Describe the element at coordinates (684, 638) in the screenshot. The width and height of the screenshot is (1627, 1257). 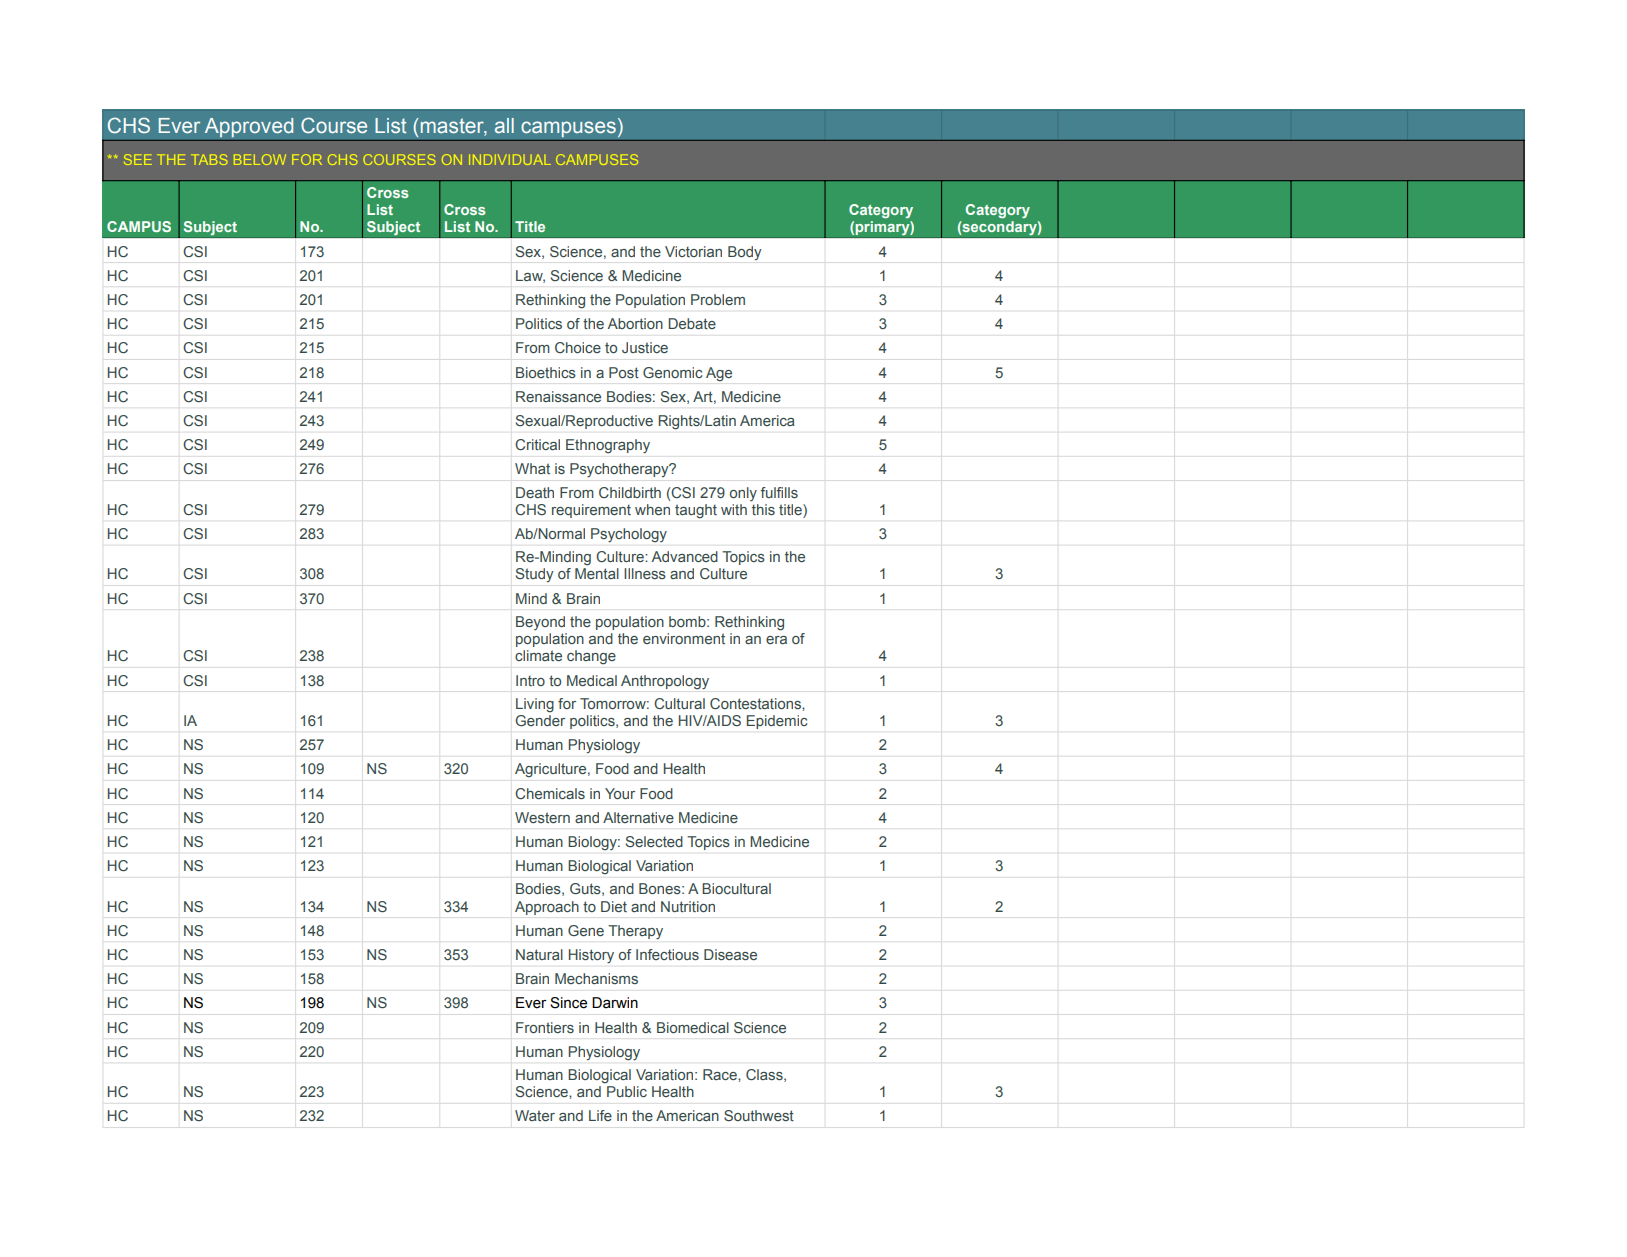
I see `environment` at that location.
